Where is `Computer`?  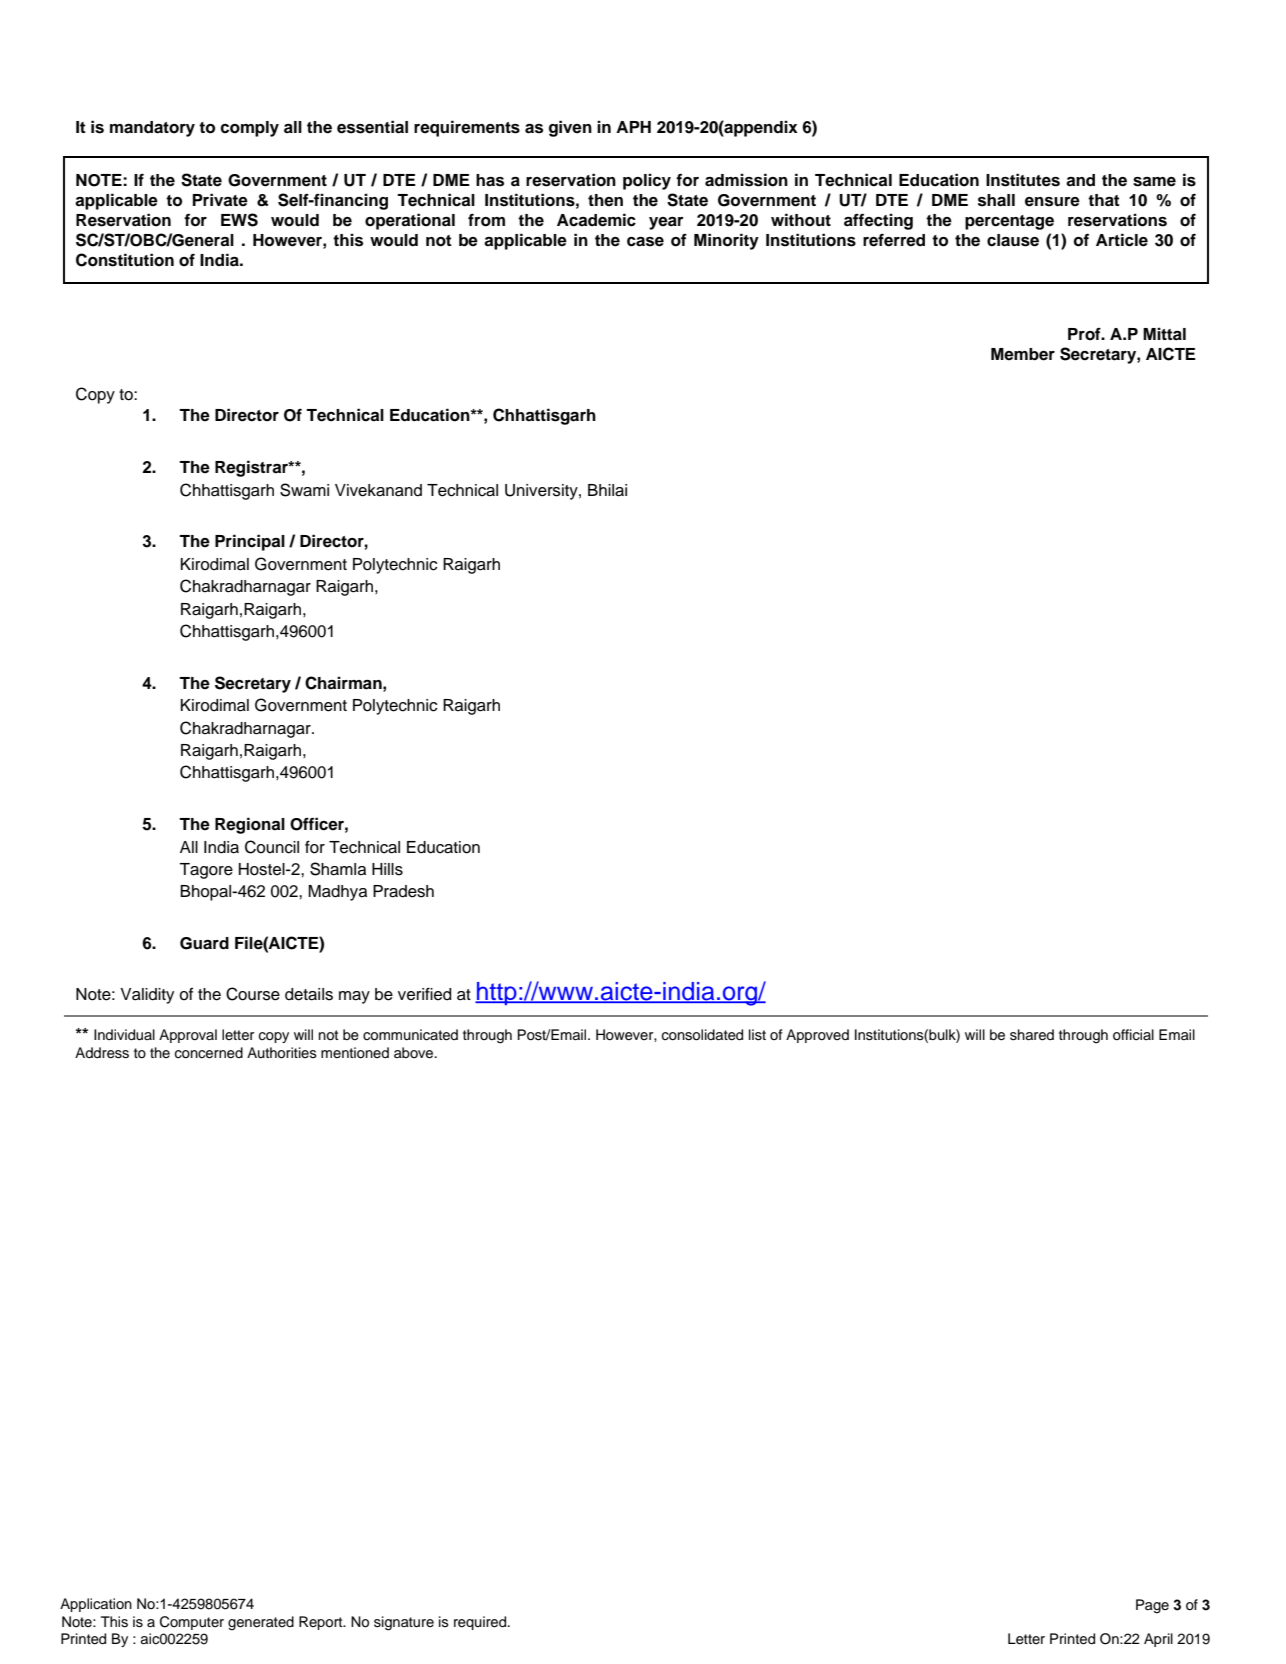 Computer is located at coordinates (192, 1623).
